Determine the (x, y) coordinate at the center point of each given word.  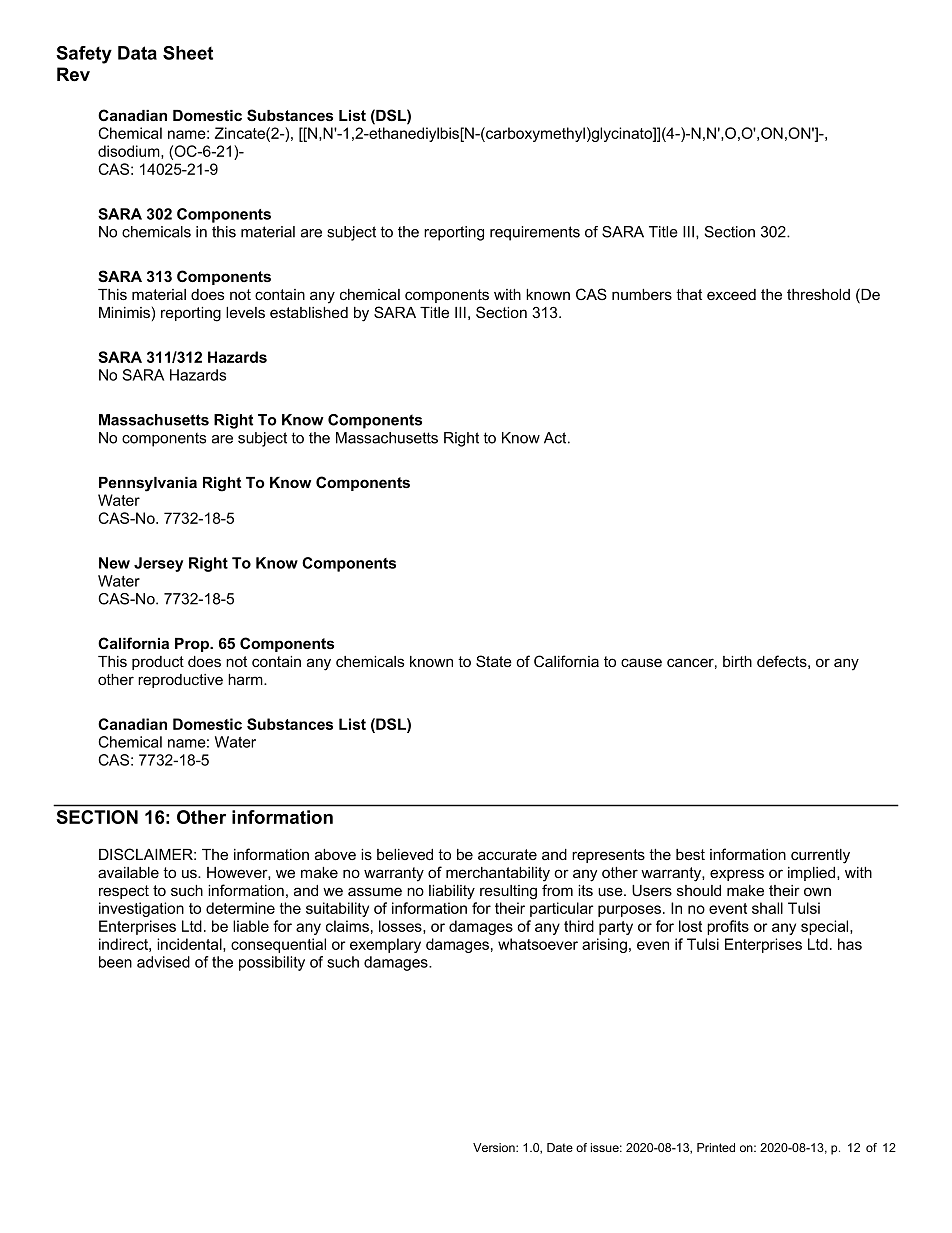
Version (495, 1147)
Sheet (188, 53)
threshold (818, 294)
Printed (716, 1147)
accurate (507, 854)
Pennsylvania (148, 484)
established (309, 312)
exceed (731, 294)
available (128, 872)
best (690, 854)
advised (163, 962)
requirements (535, 233)
